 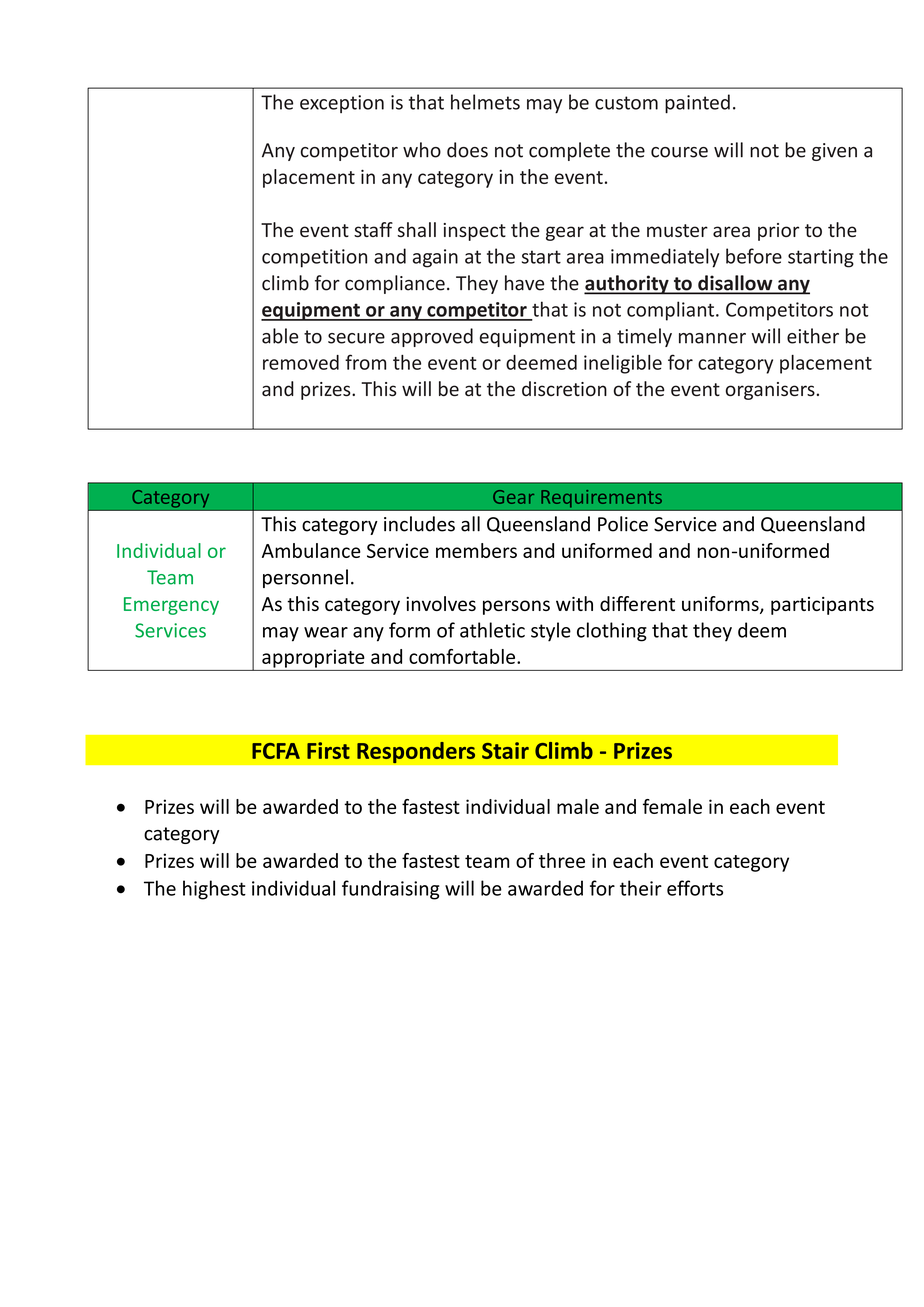 What do you see at coordinates (214, 890) in the screenshot?
I see `highest` at bounding box center [214, 890].
